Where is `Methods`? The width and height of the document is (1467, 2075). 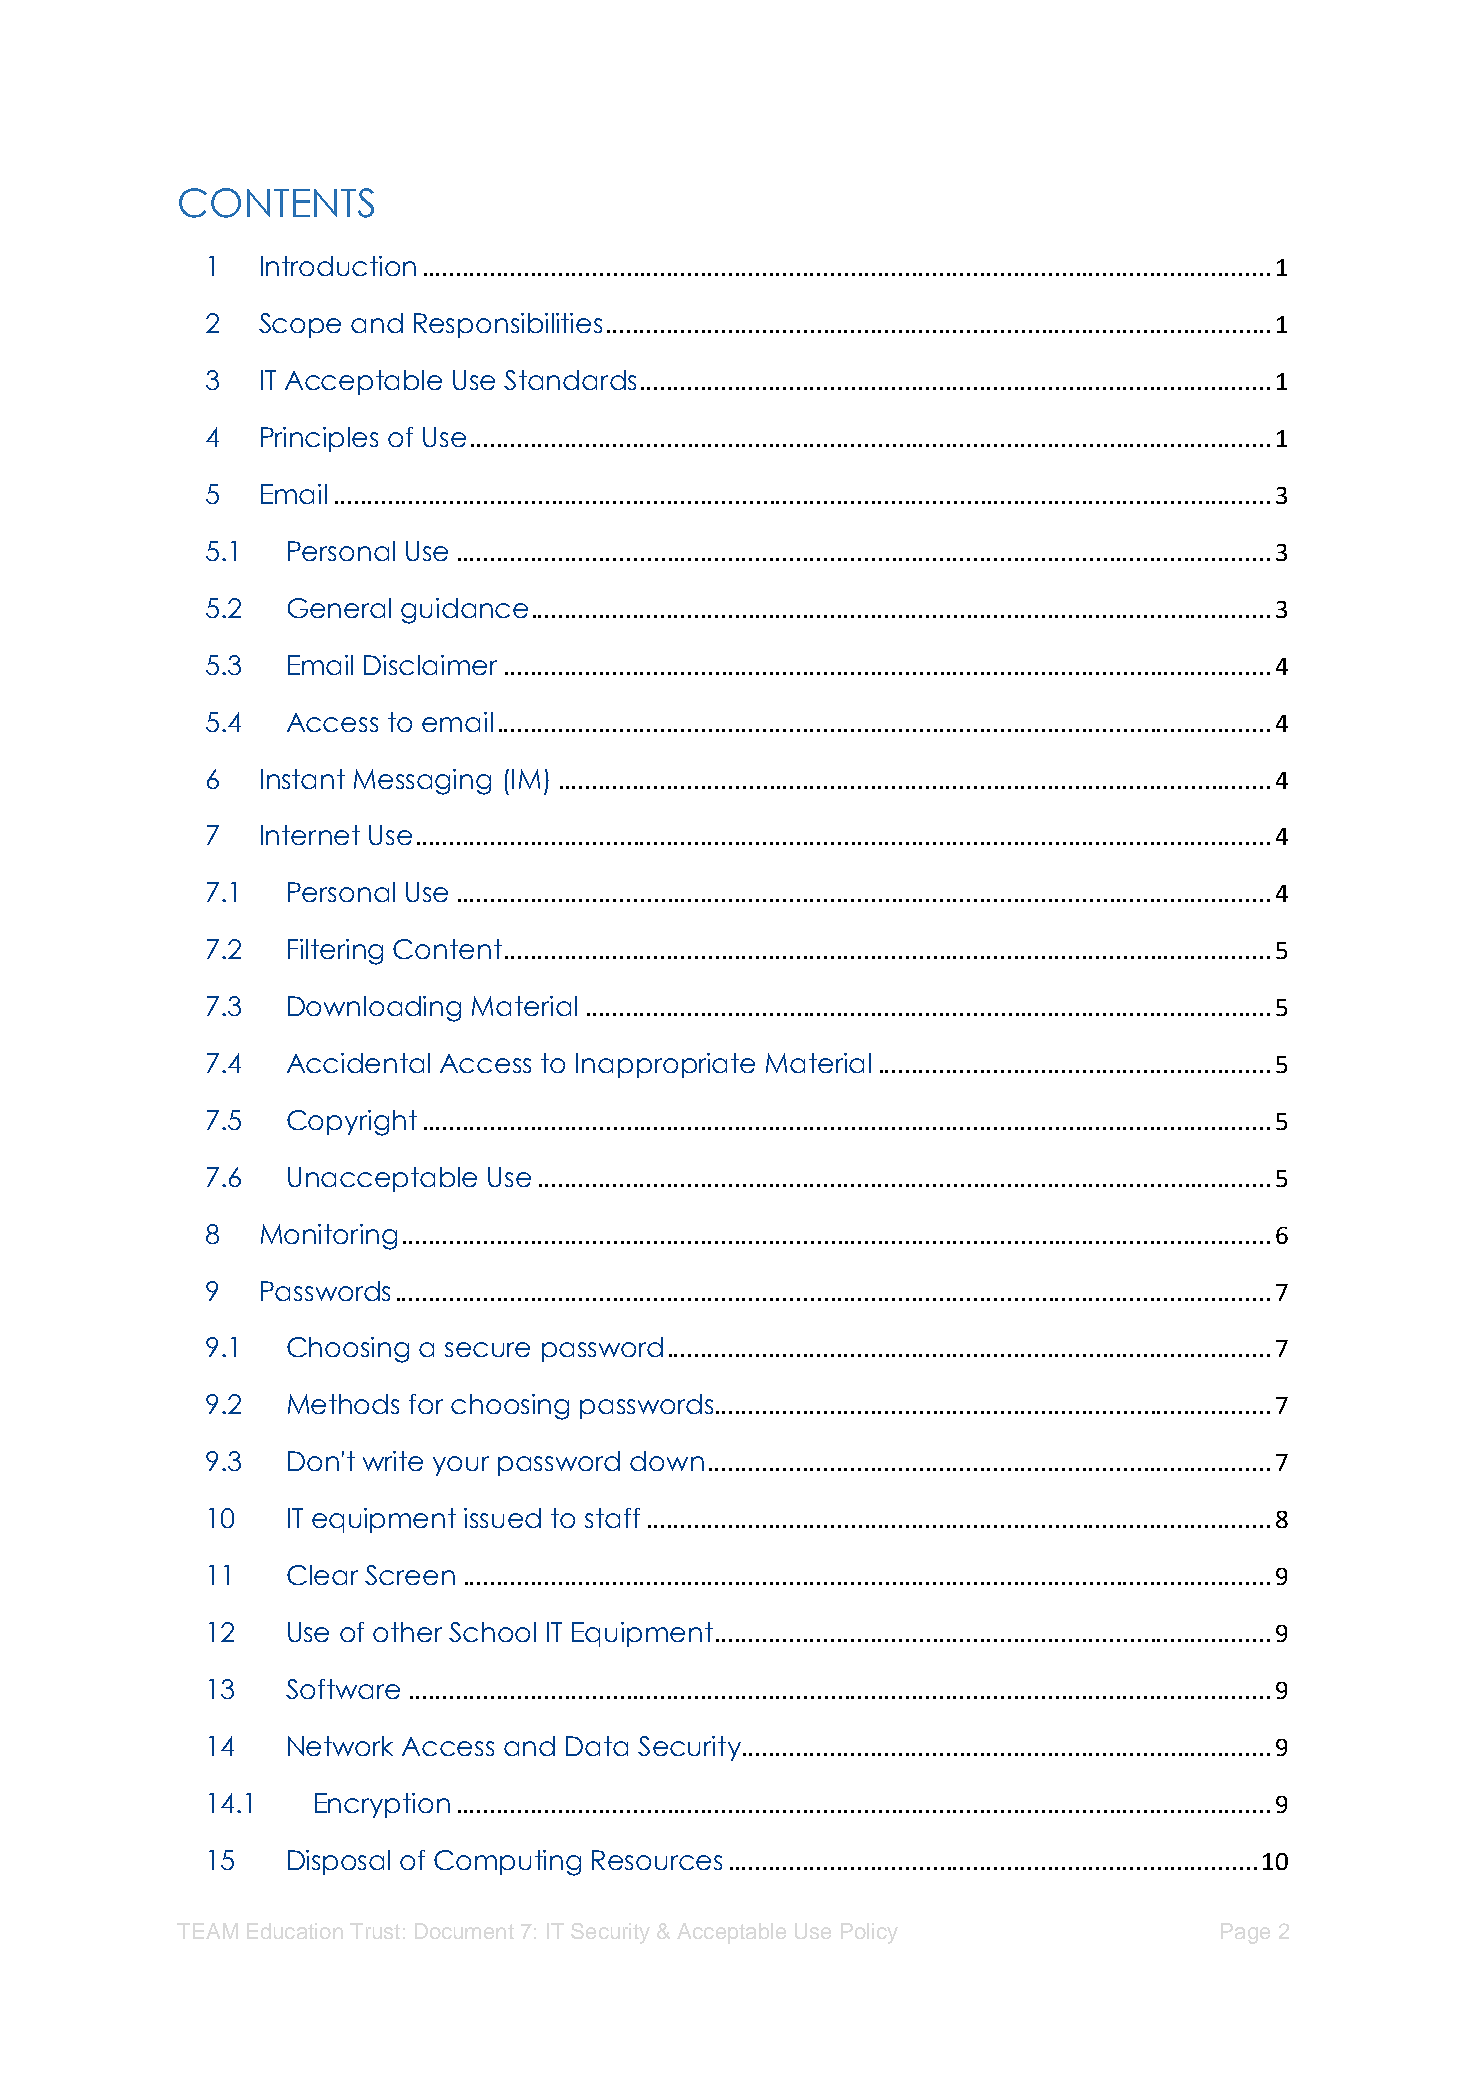
Methods is located at coordinates (343, 1404).
